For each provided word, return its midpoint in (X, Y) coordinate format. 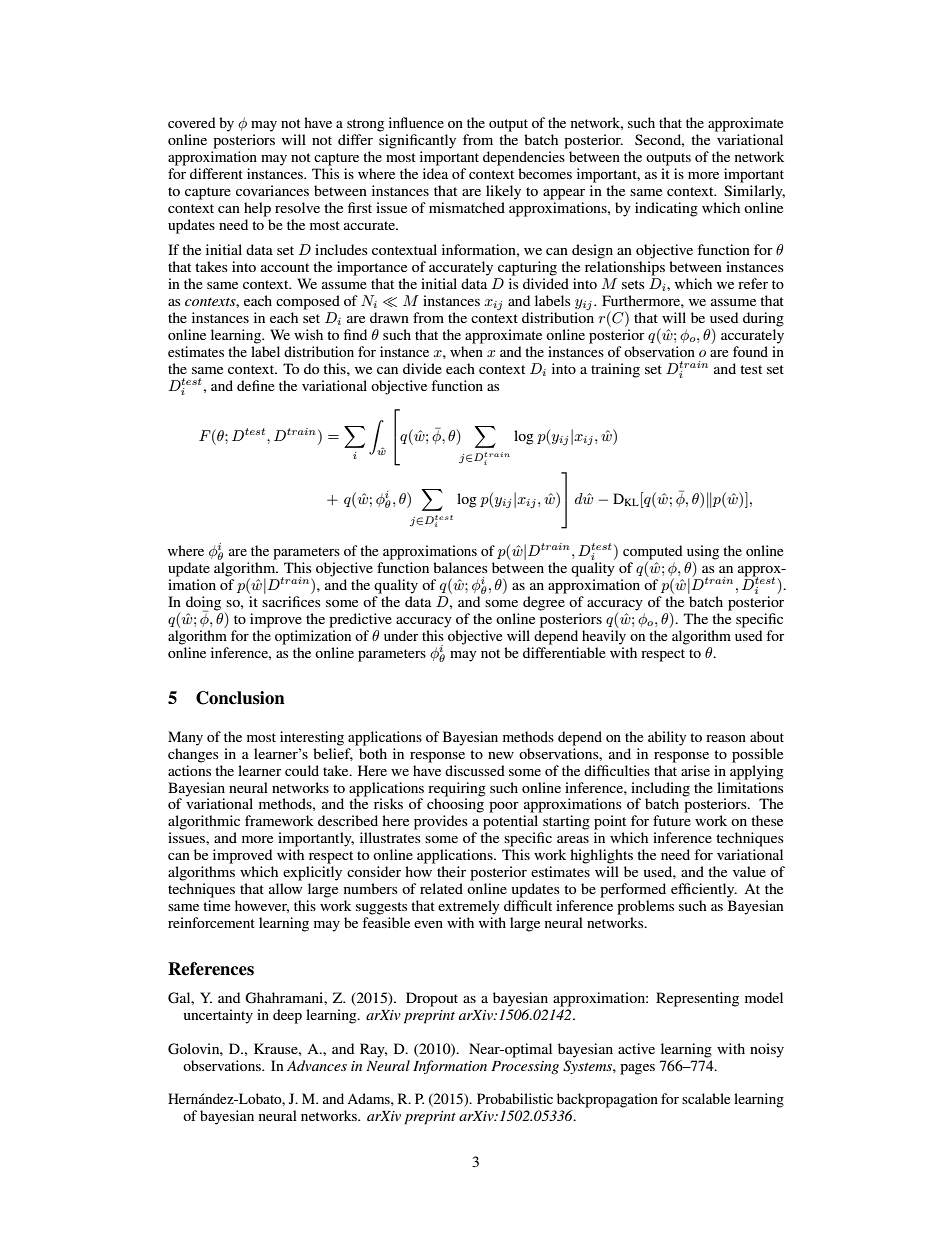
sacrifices (291, 601)
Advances (317, 1065)
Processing (525, 1067)
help (257, 209)
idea (435, 172)
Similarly (754, 191)
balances (460, 567)
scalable (706, 1098)
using (703, 552)
